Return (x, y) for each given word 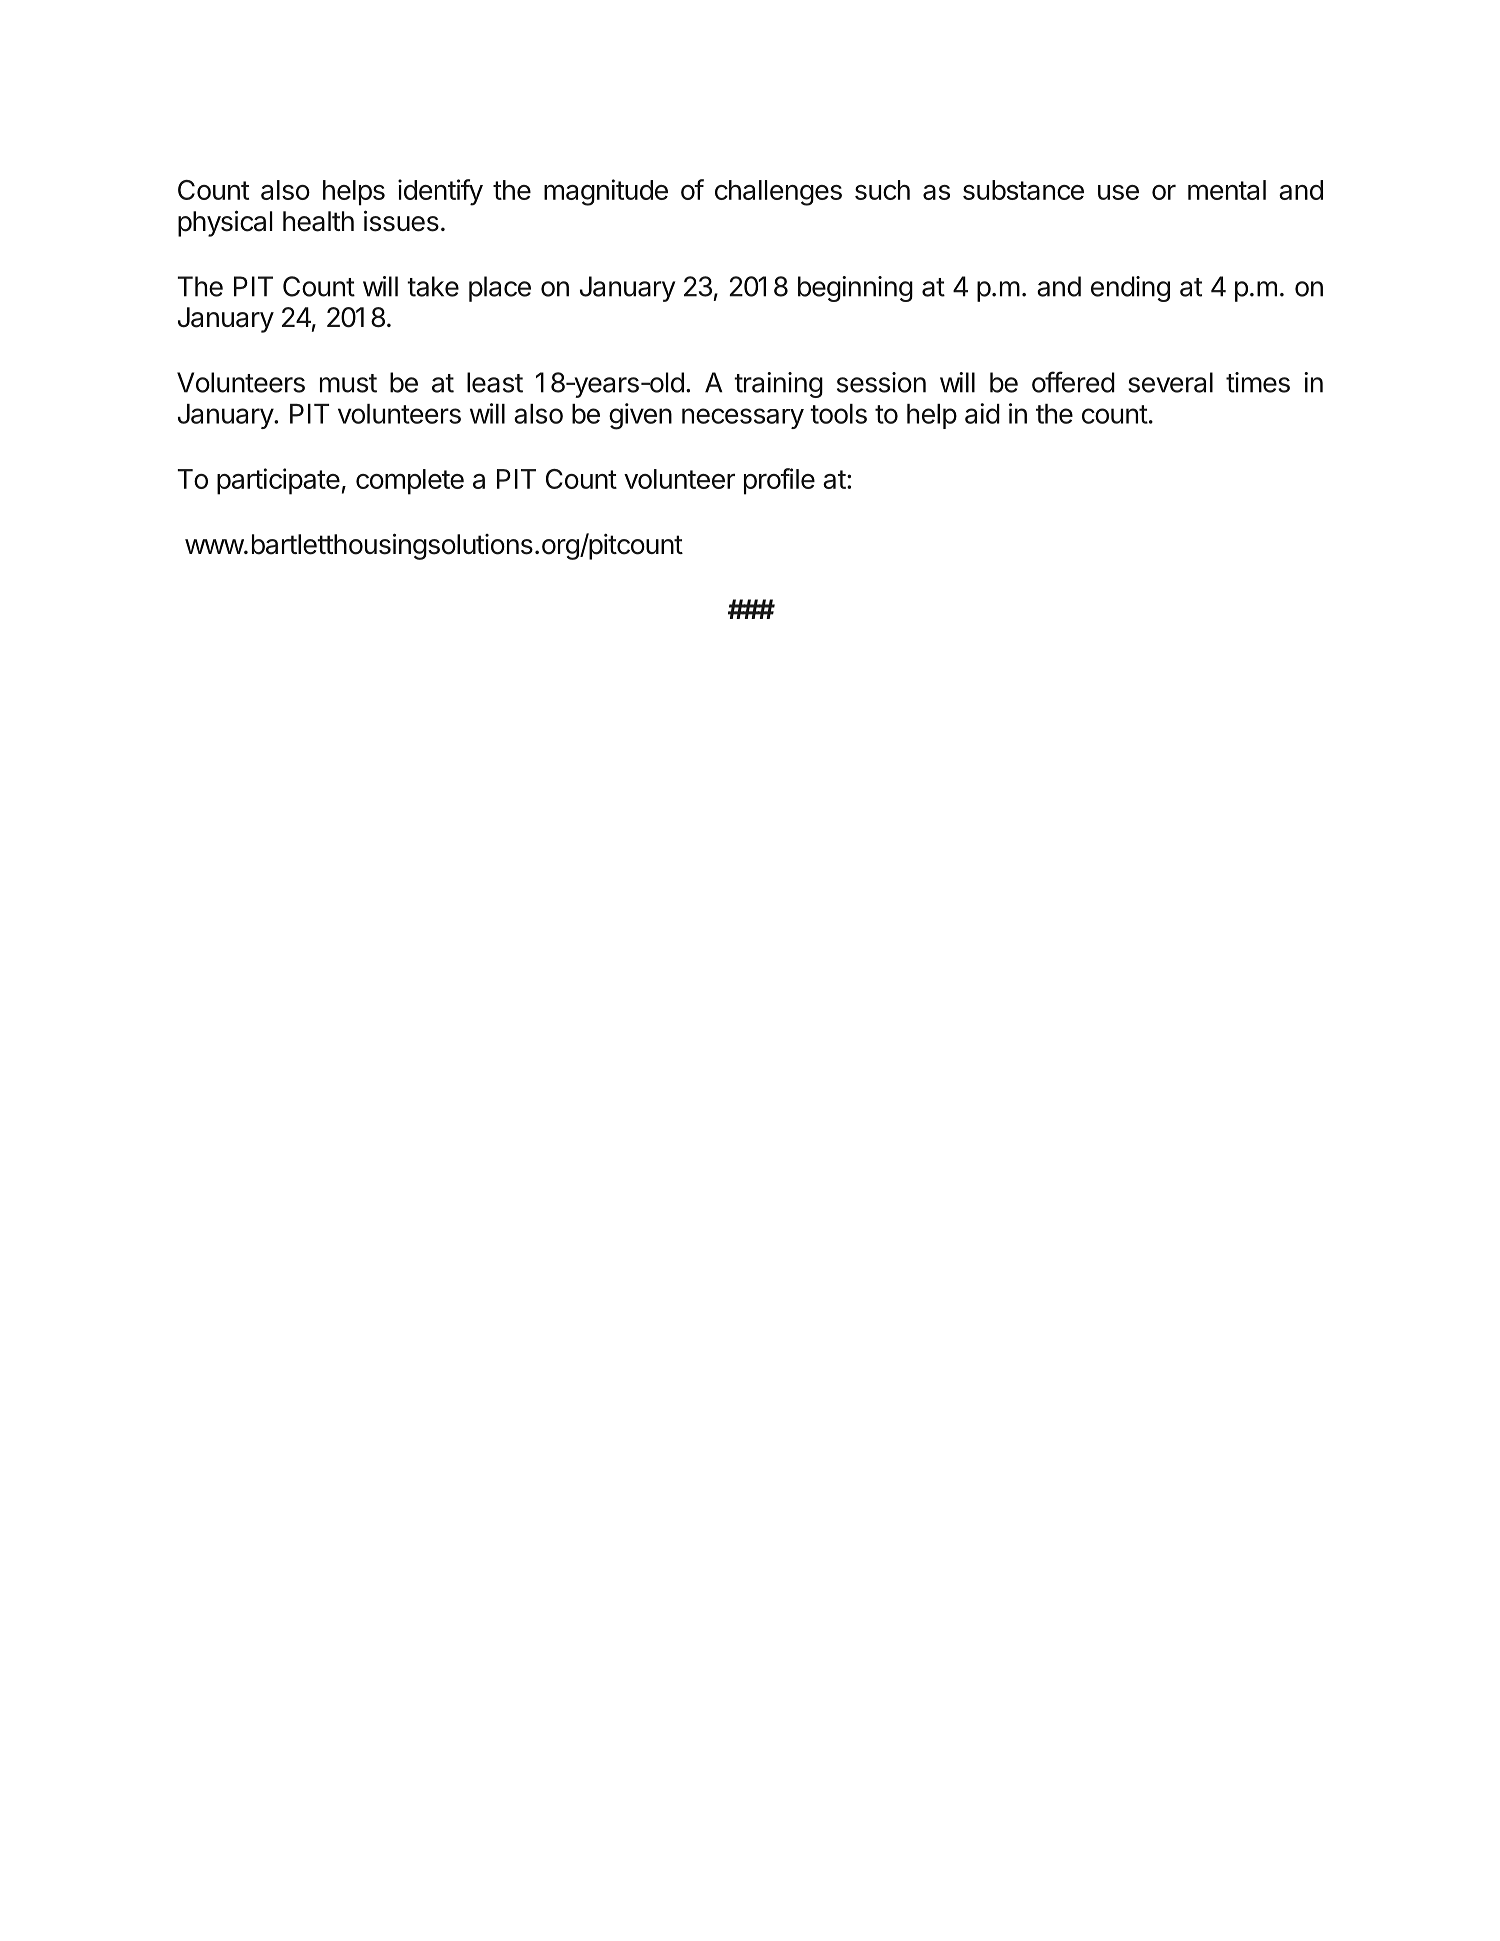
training (778, 385)
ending (1130, 289)
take (433, 286)
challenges (778, 193)
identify (440, 192)
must (348, 383)
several (1170, 382)
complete (410, 482)
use (1118, 192)
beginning (855, 289)
